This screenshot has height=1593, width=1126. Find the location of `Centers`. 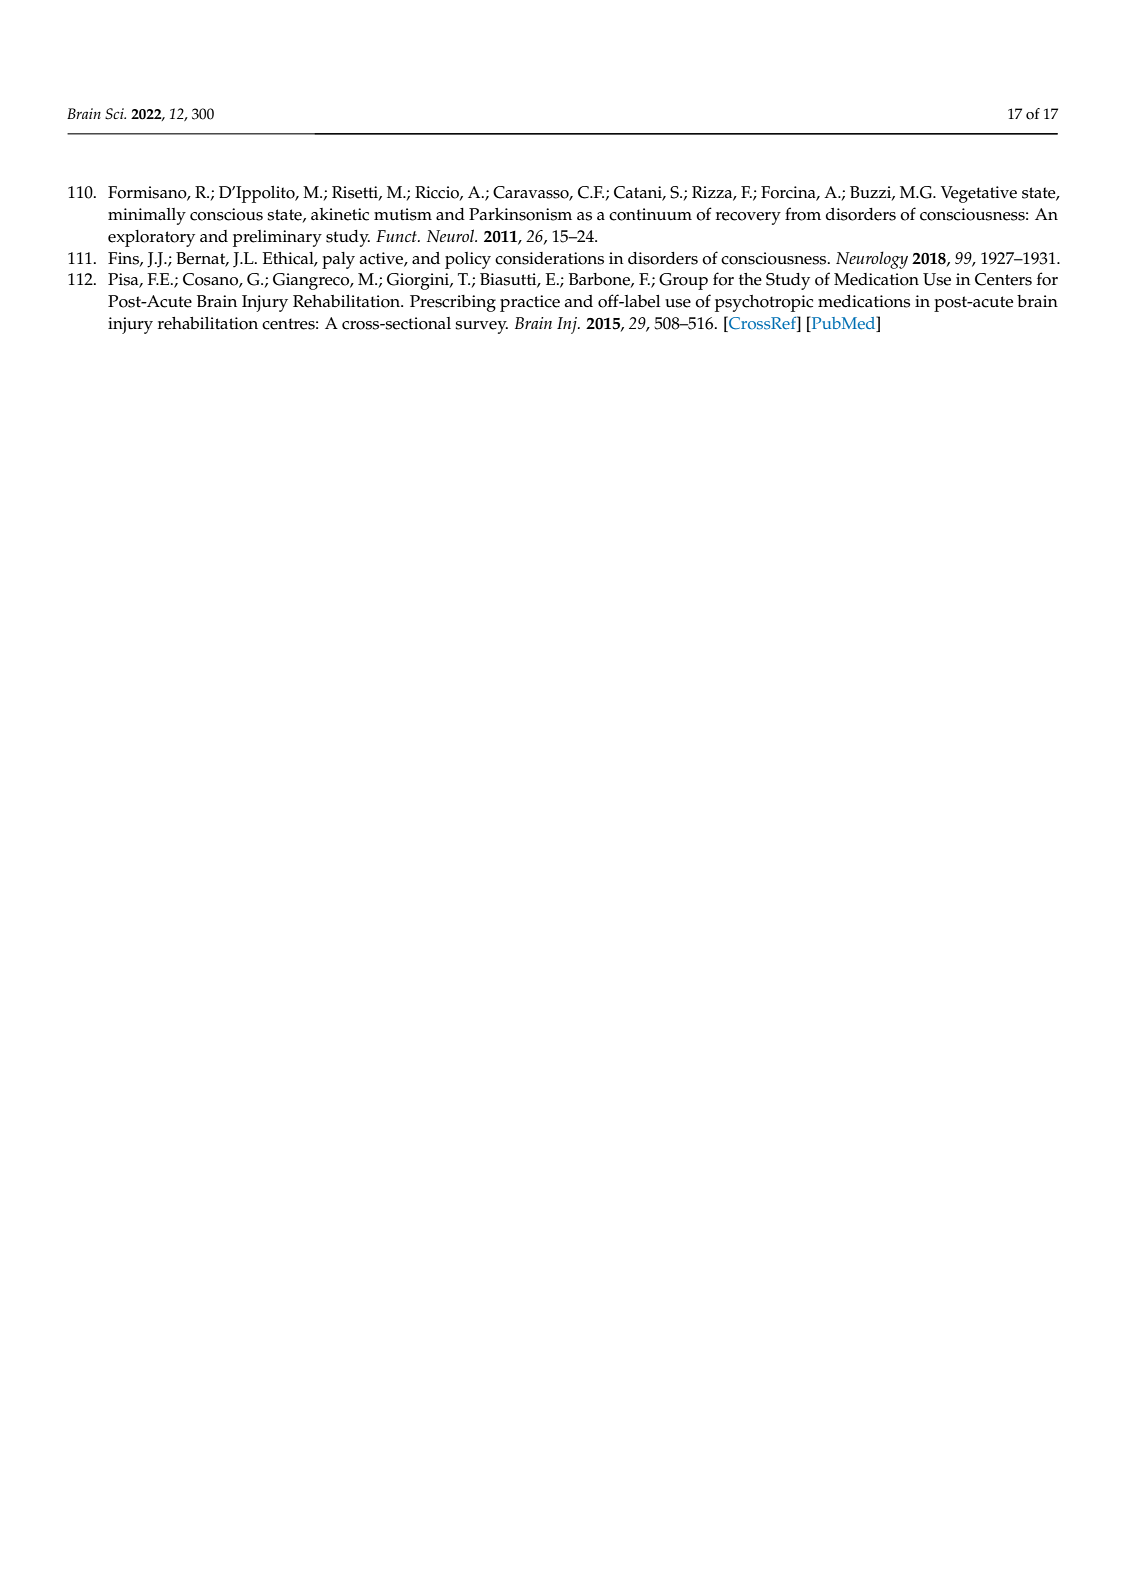

Centers is located at coordinates (1003, 279).
